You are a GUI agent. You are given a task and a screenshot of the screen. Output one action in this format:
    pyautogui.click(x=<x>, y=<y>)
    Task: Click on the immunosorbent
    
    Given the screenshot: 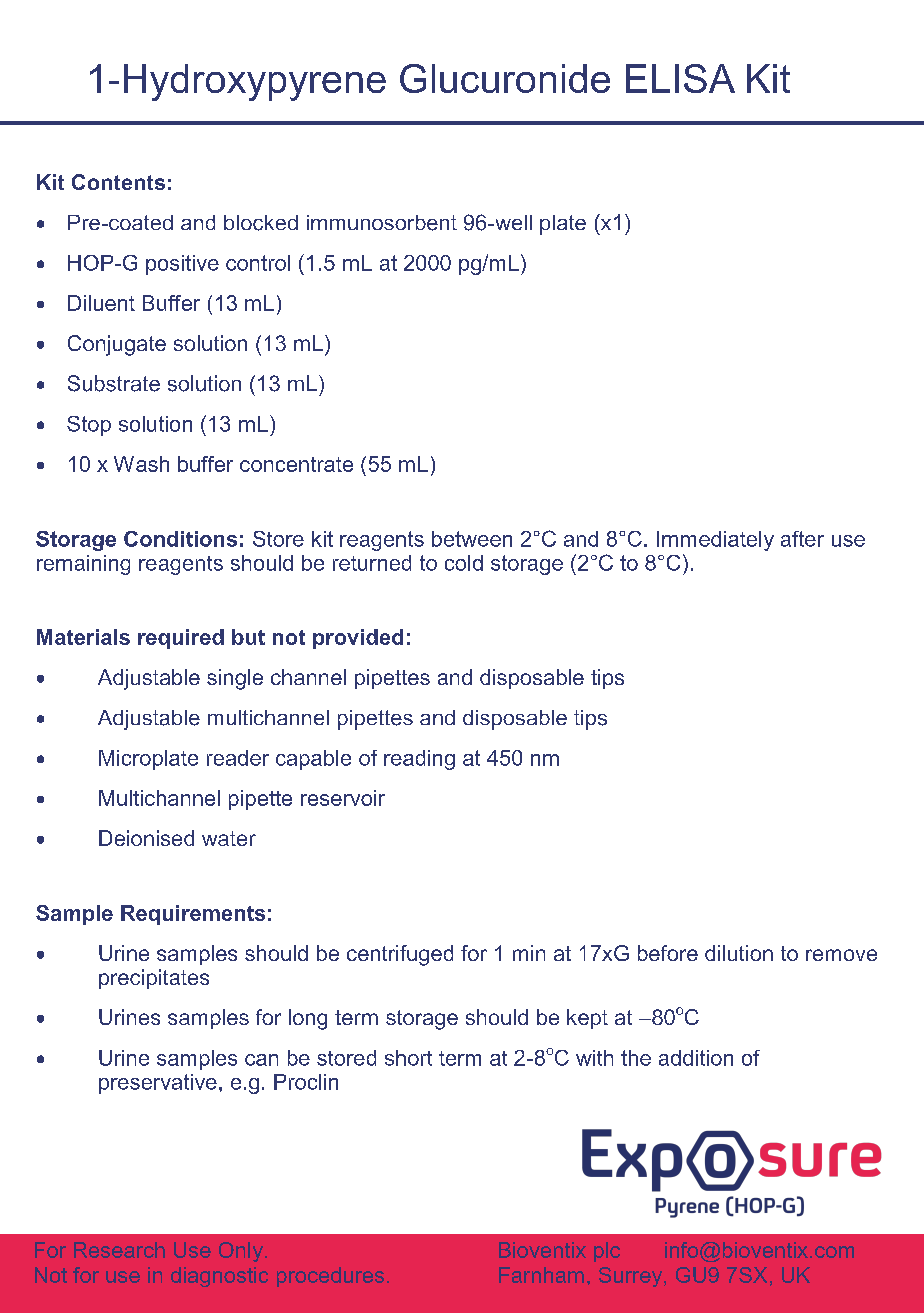 What is the action you would take?
    pyautogui.click(x=382, y=223)
